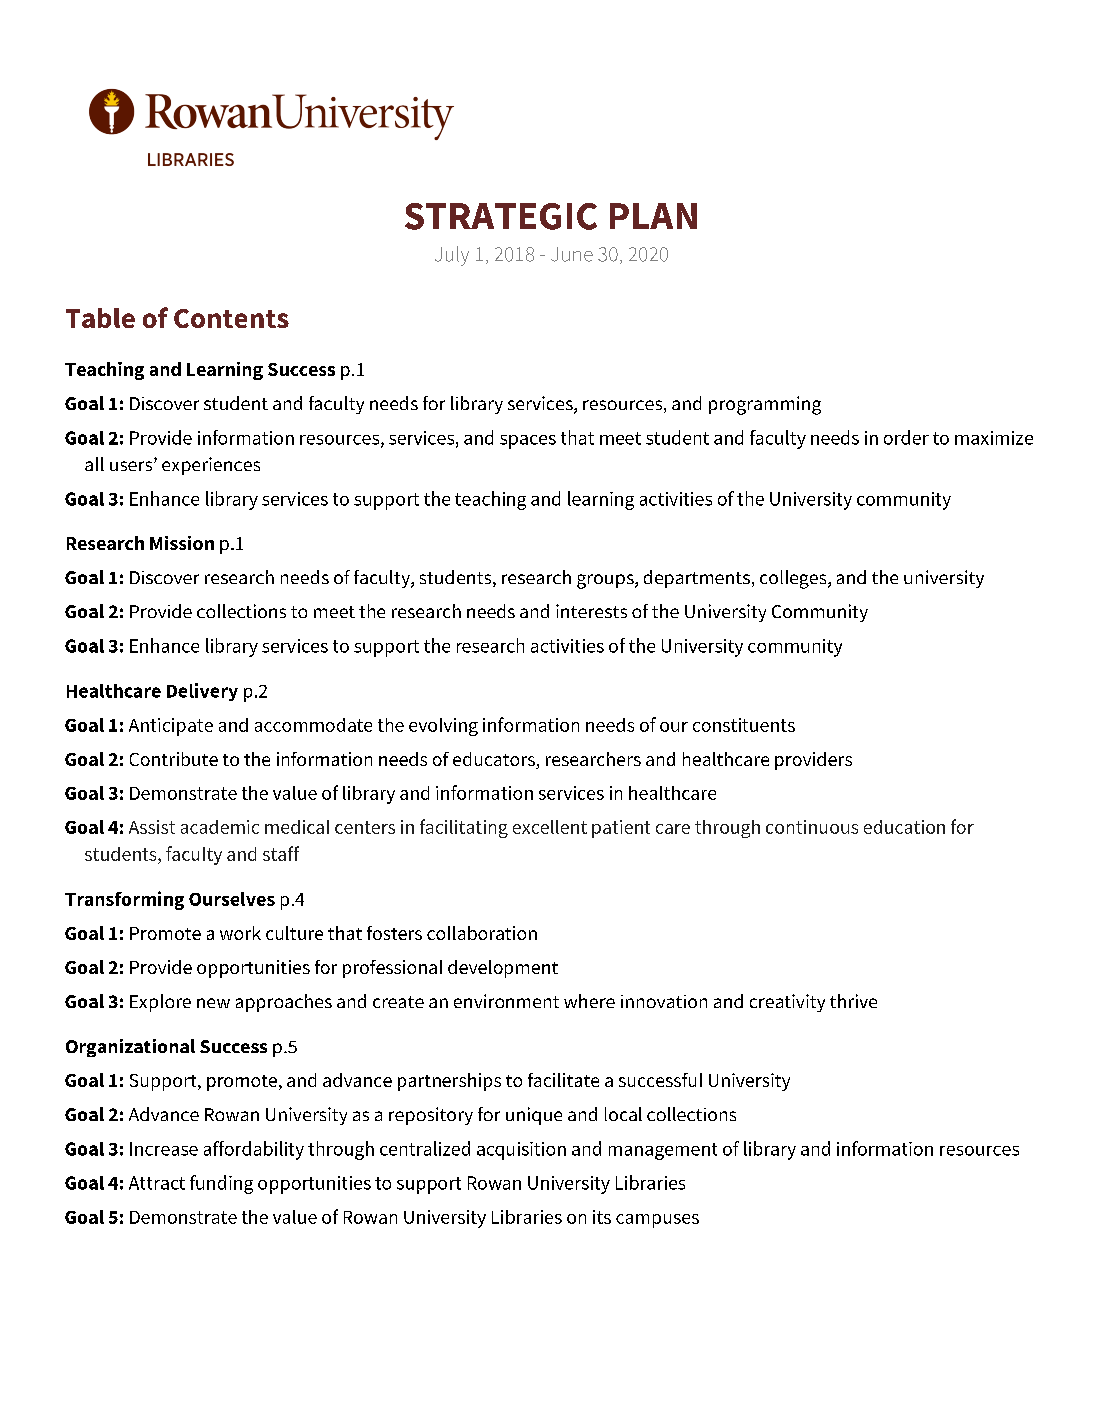 Image resolution: width=1103 pixels, height=1428 pixels. What do you see at coordinates (663, 1151) in the page?
I see `management` at bounding box center [663, 1151].
